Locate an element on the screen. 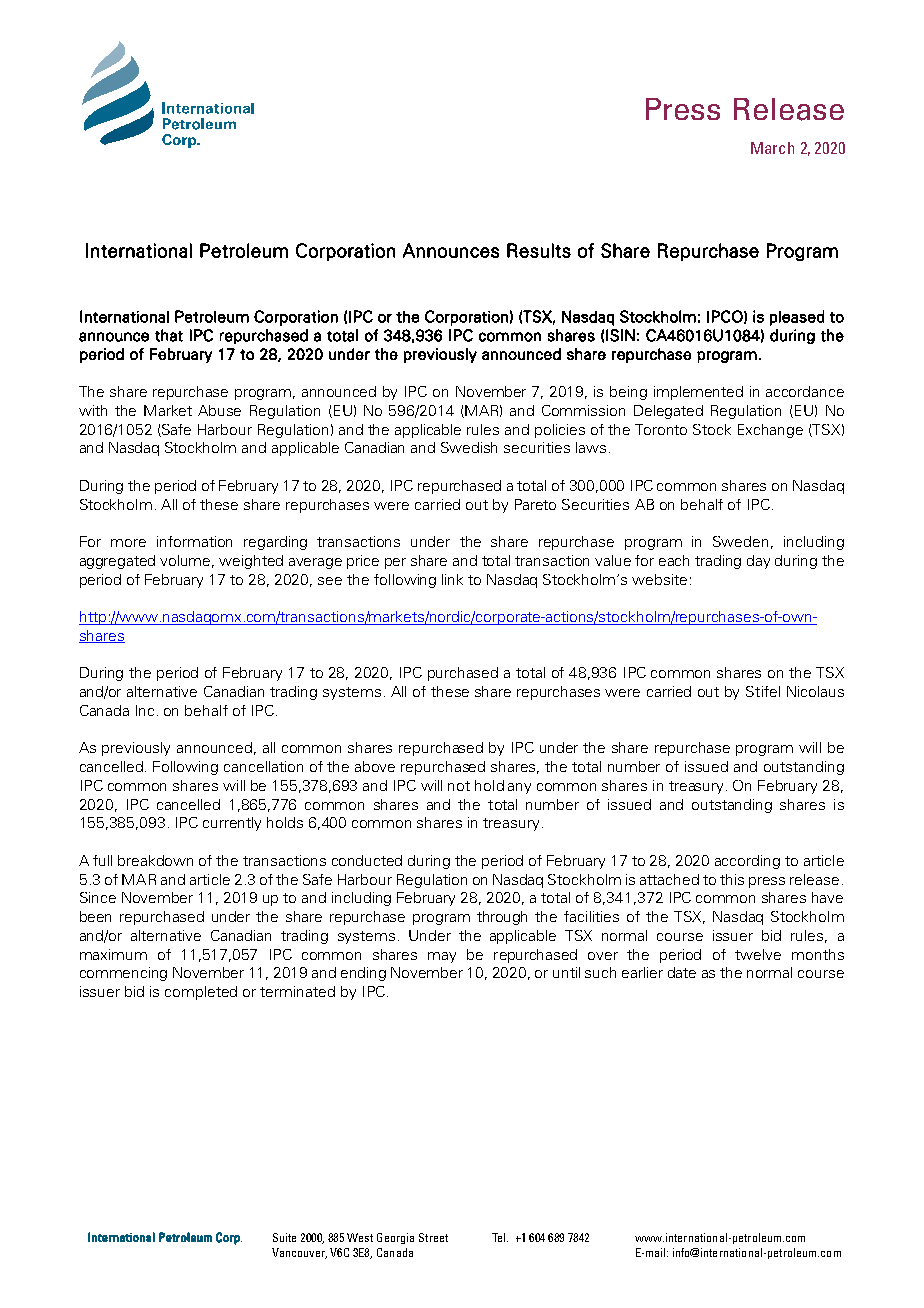 The width and height of the screenshot is (924, 1308). Tel is located at coordinates (500, 1237).
